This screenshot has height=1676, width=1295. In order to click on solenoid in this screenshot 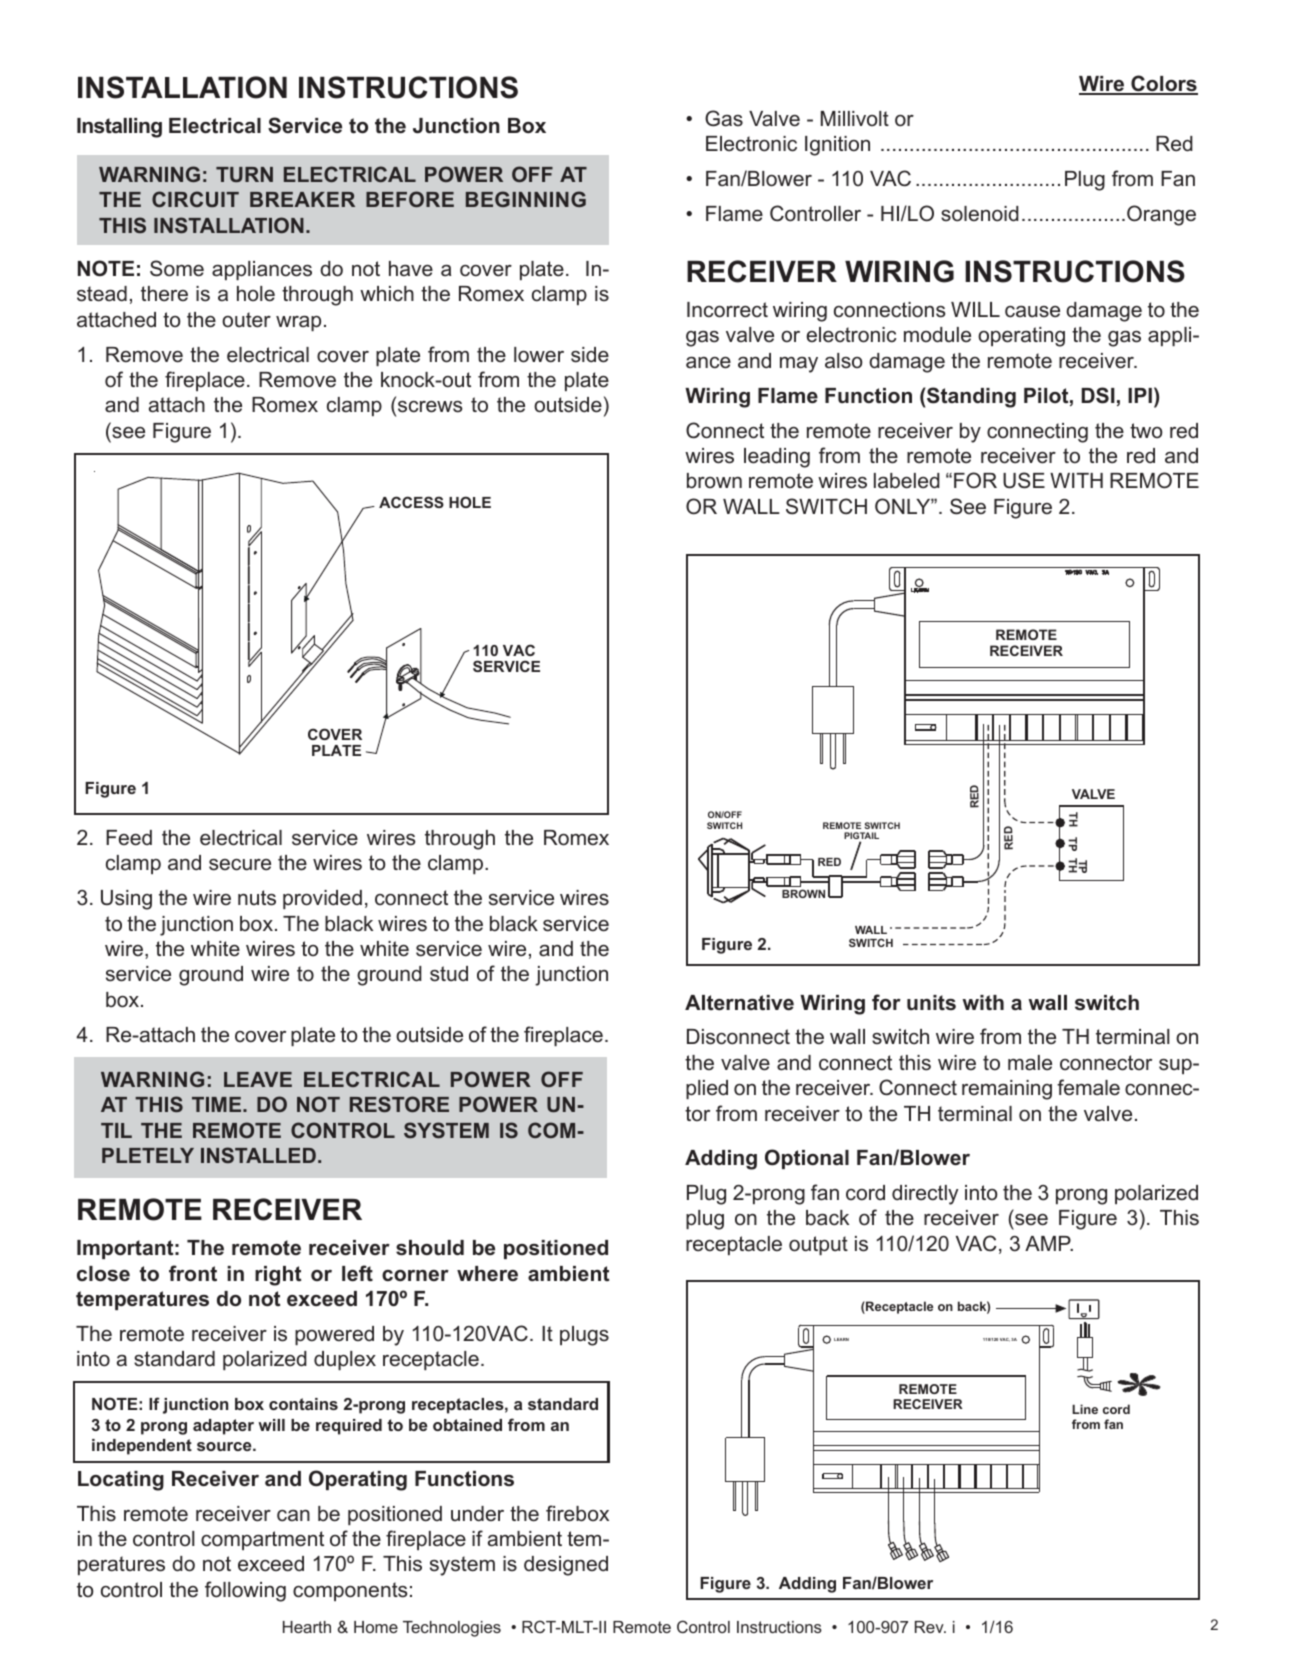, I will do `click(980, 214)`.
